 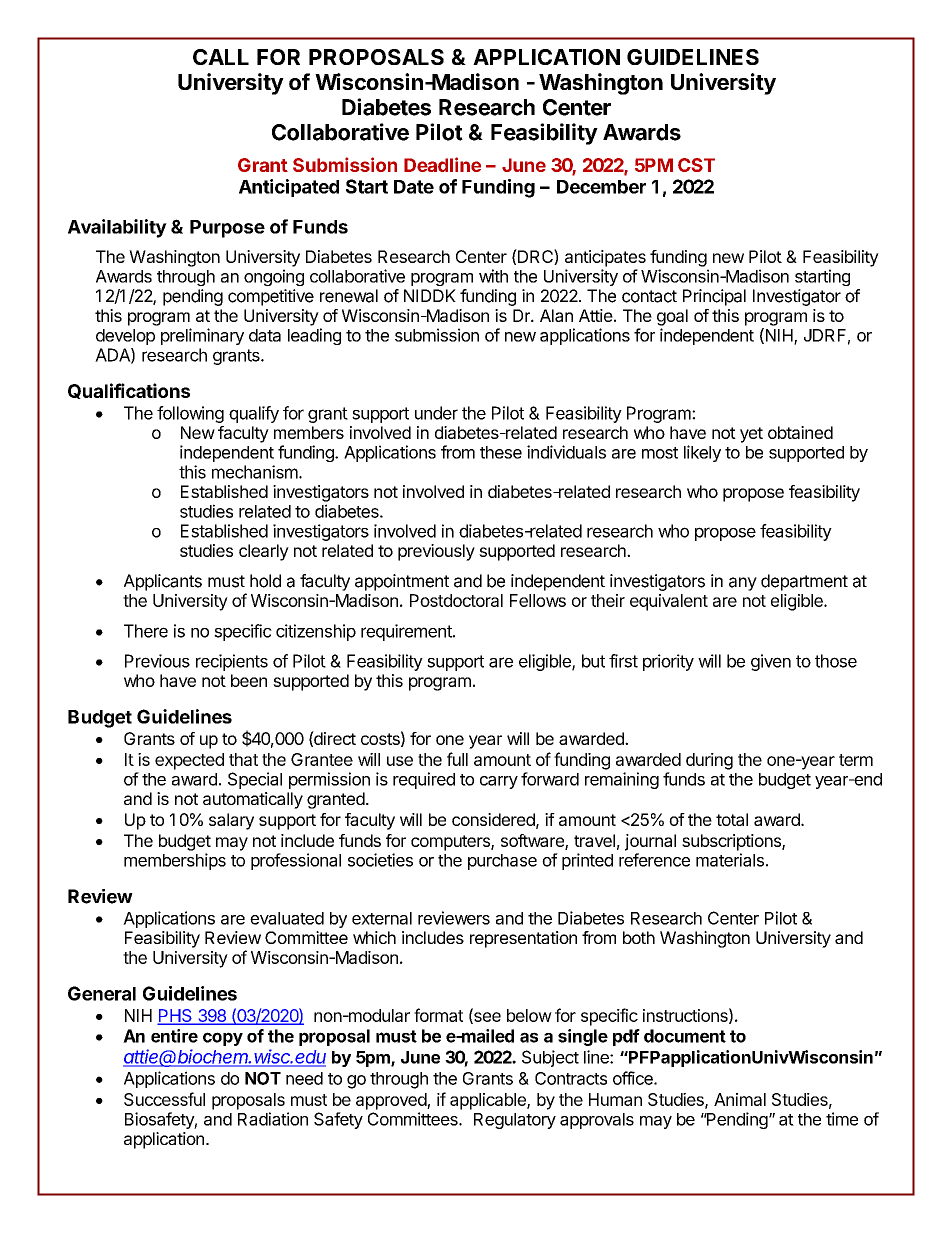 What do you see at coordinates (414, 187) in the image?
I see `Date` at bounding box center [414, 187].
